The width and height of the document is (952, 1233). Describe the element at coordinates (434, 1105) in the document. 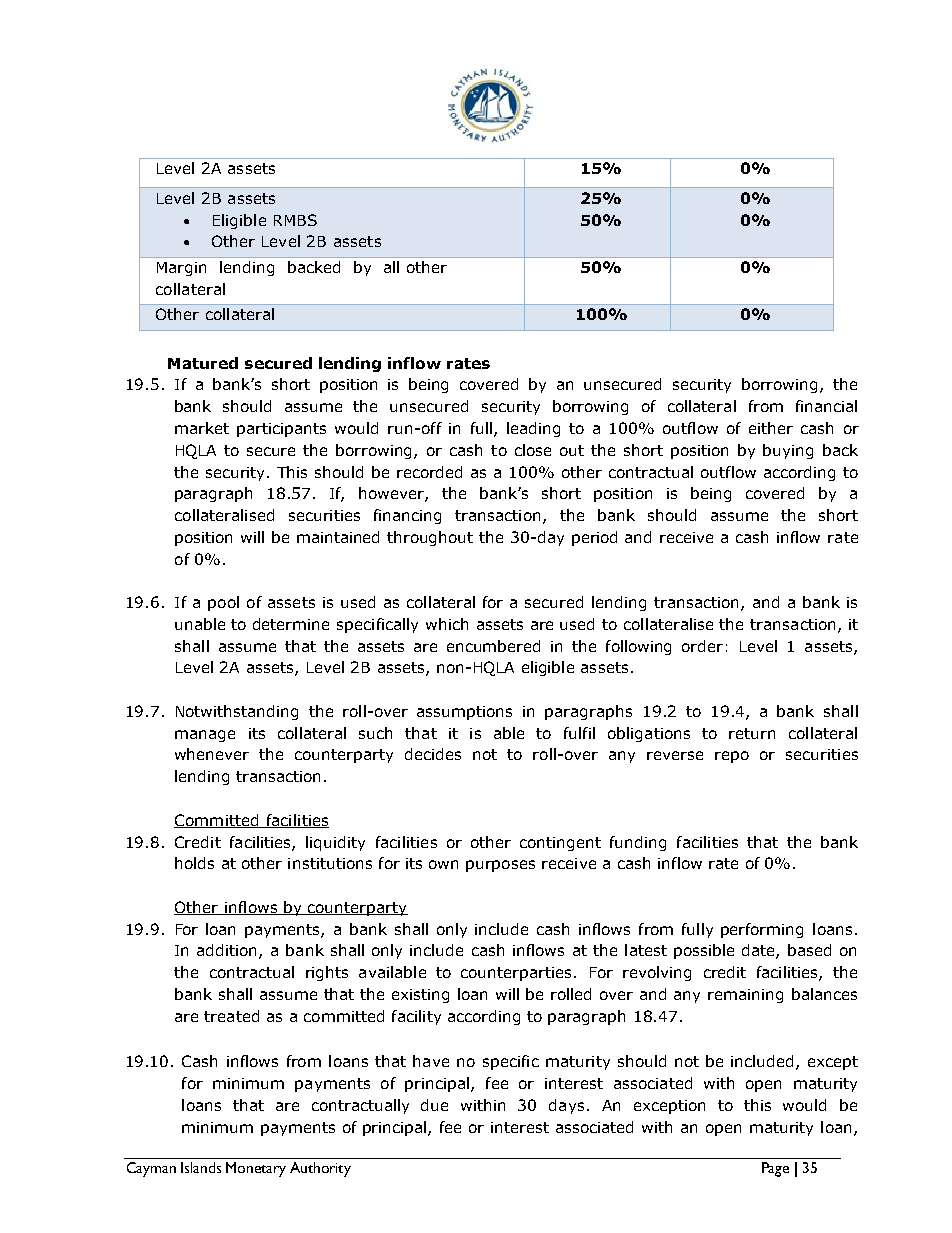

I see `due` at that location.
